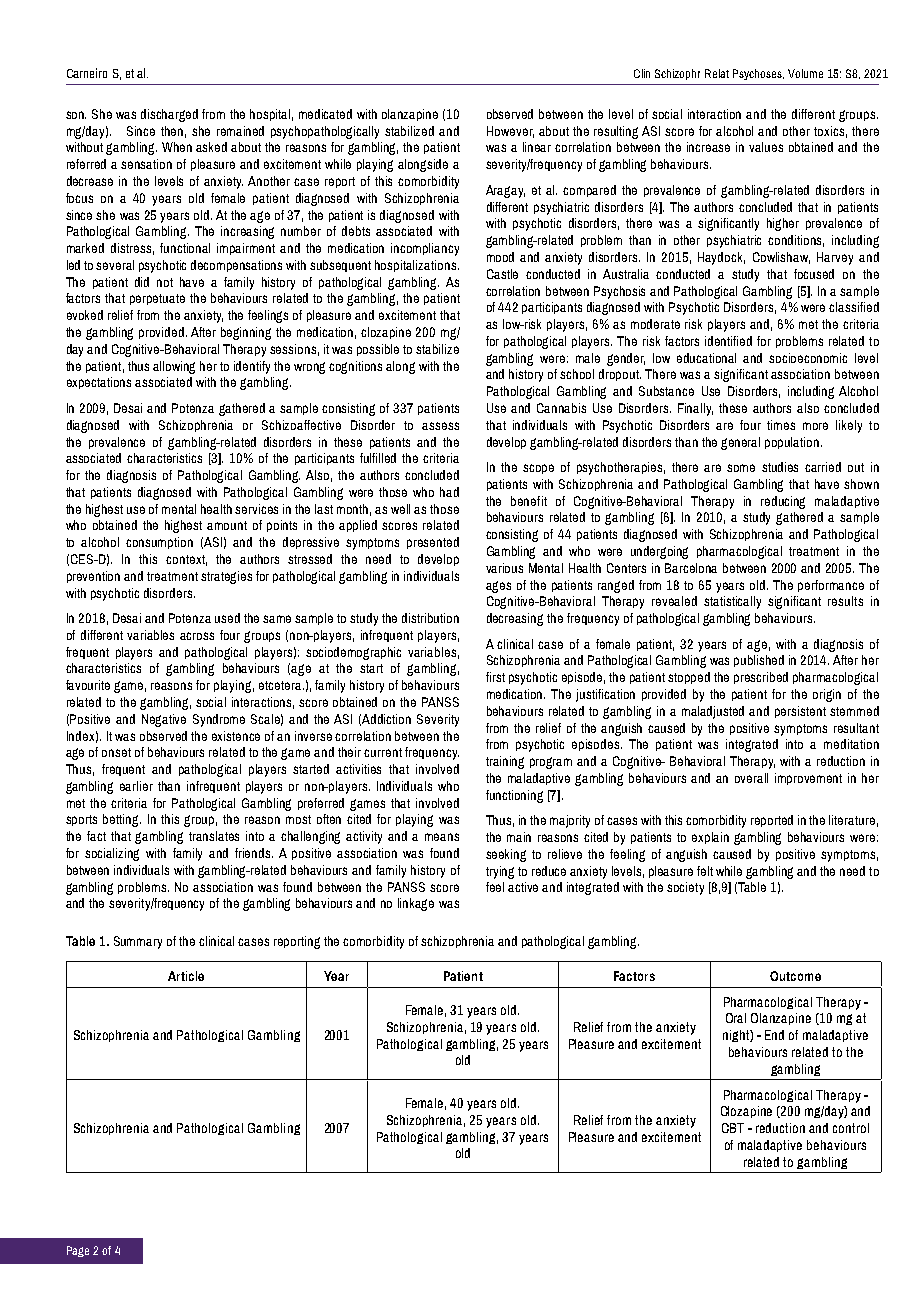  Describe the element at coordinates (495, 677) in the screenshot. I see `first` at that location.
